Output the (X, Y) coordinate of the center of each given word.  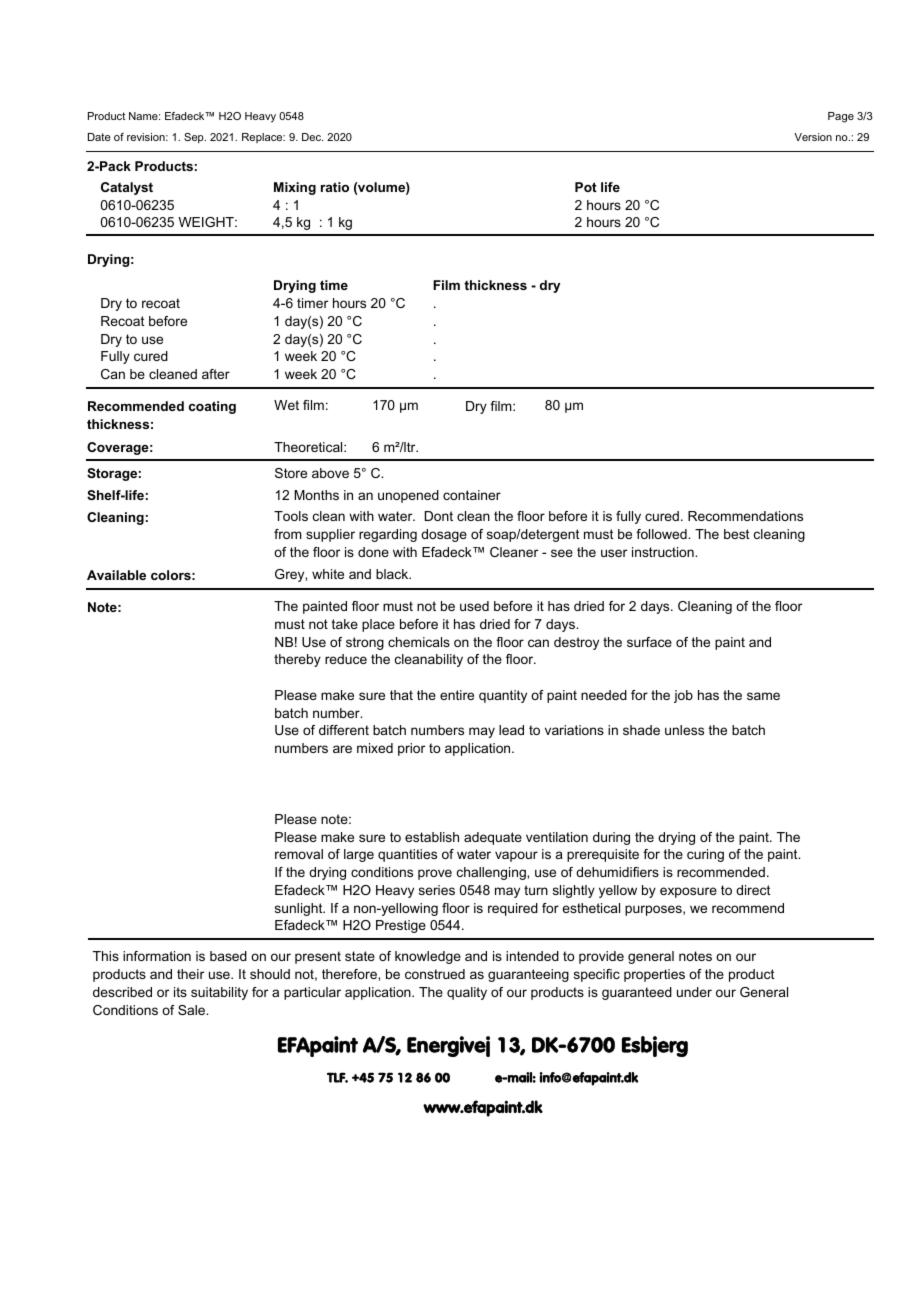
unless (684, 730)
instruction (664, 552)
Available (116, 575)
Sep (195, 138)
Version (813, 137)
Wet (286, 405)
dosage (444, 535)
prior (411, 749)
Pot (586, 187)
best (736, 534)
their (190, 974)
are (342, 749)
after (216, 374)
